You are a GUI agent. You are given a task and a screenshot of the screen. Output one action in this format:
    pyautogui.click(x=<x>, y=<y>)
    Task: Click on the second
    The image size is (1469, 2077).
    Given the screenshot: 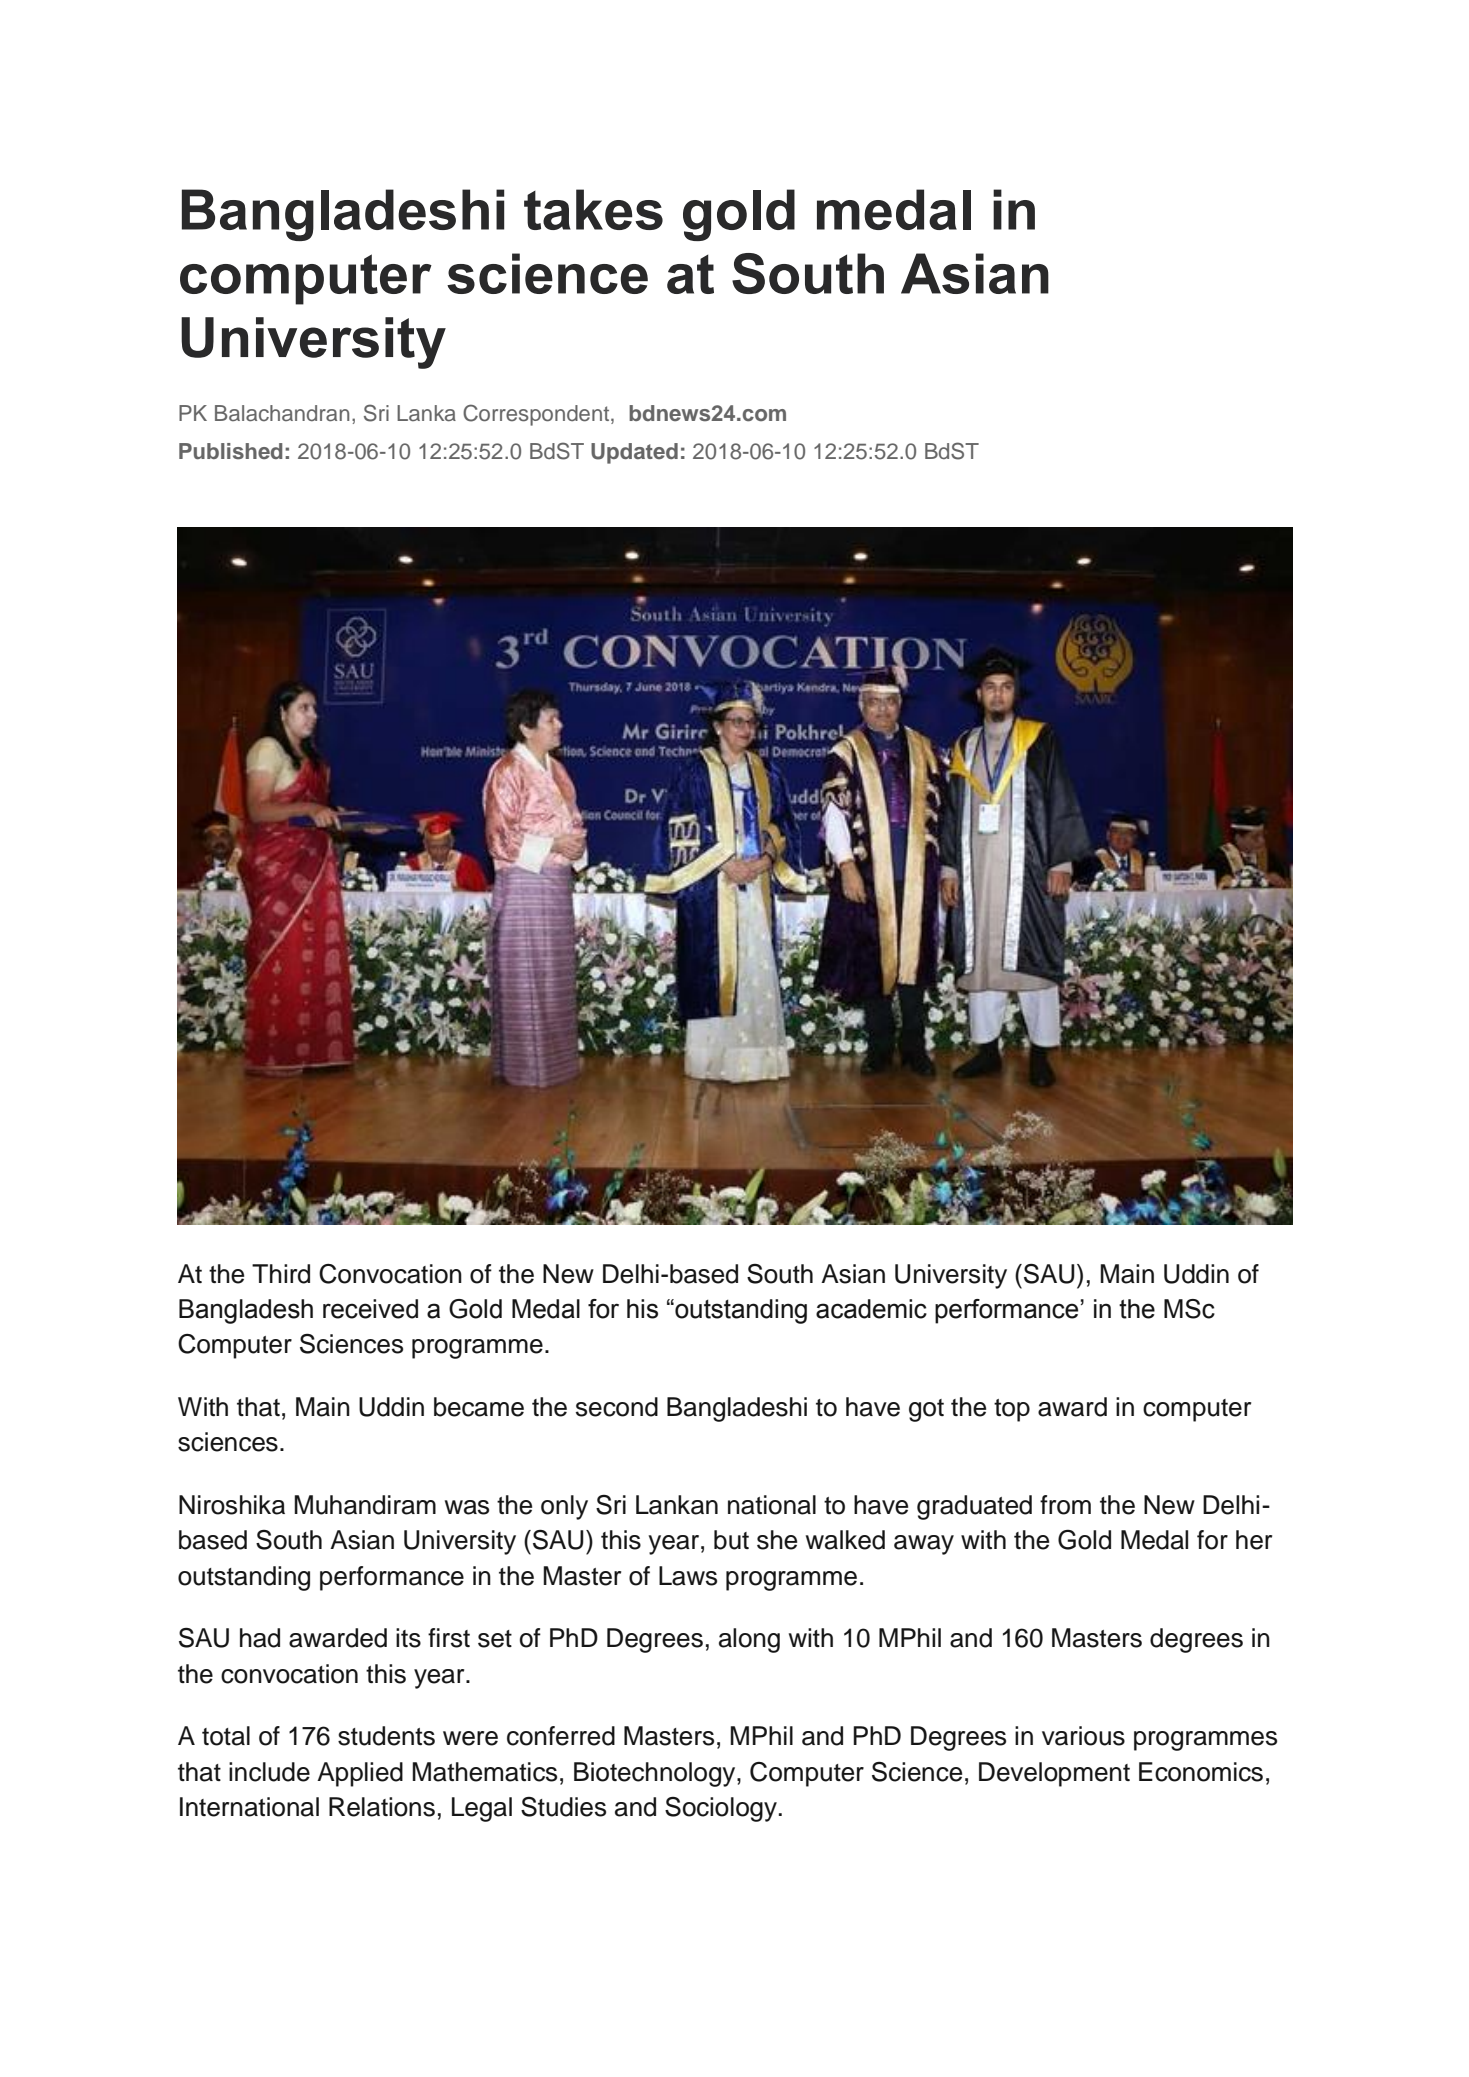 What is the action you would take?
    pyautogui.click(x=617, y=1407)
